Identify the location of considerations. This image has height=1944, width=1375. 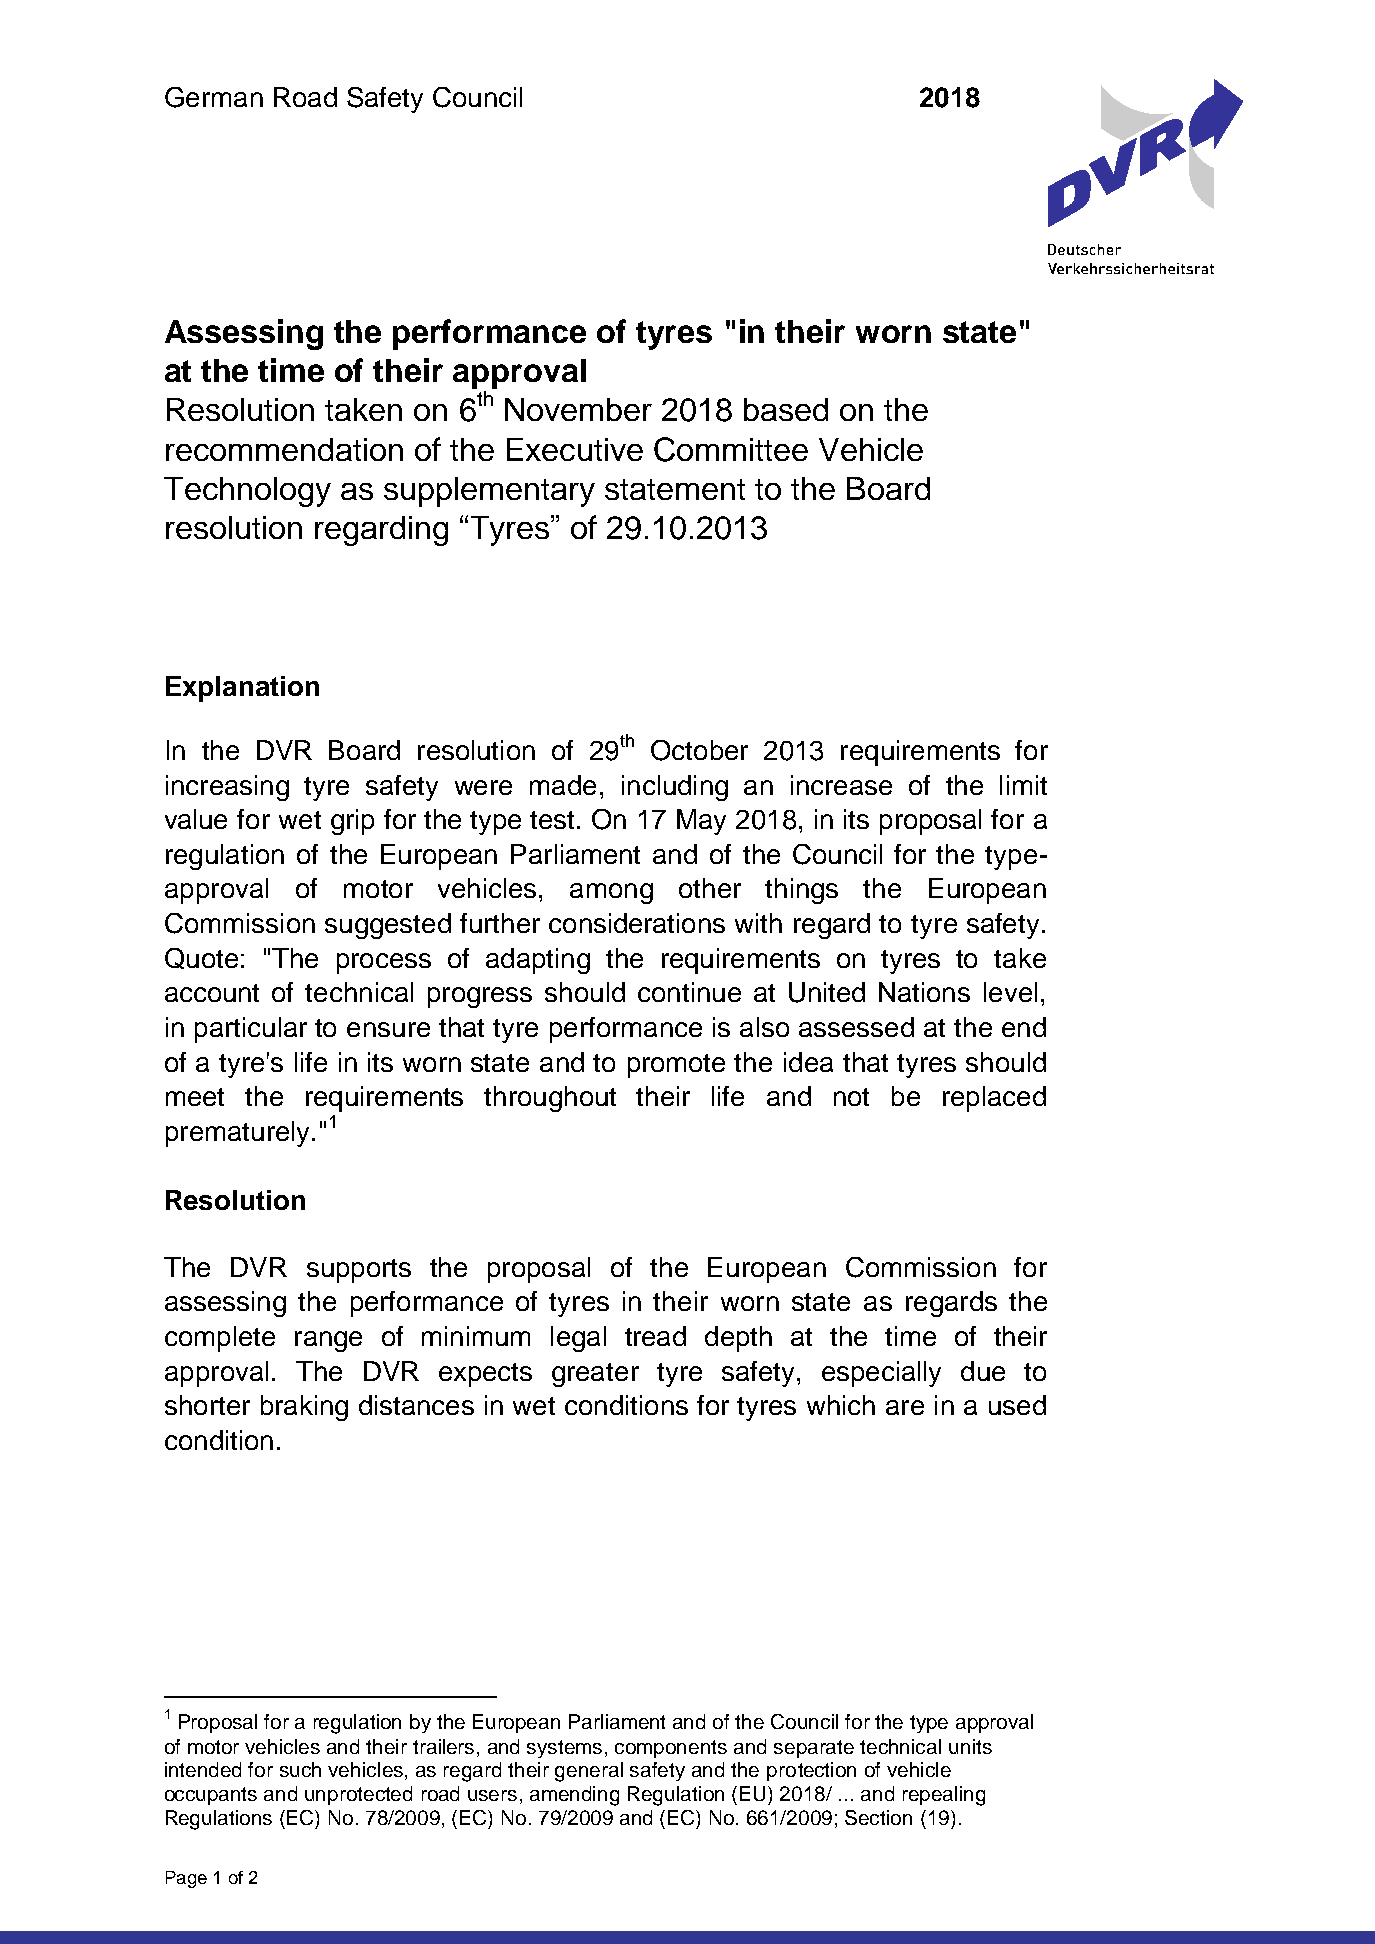
(637, 923).
